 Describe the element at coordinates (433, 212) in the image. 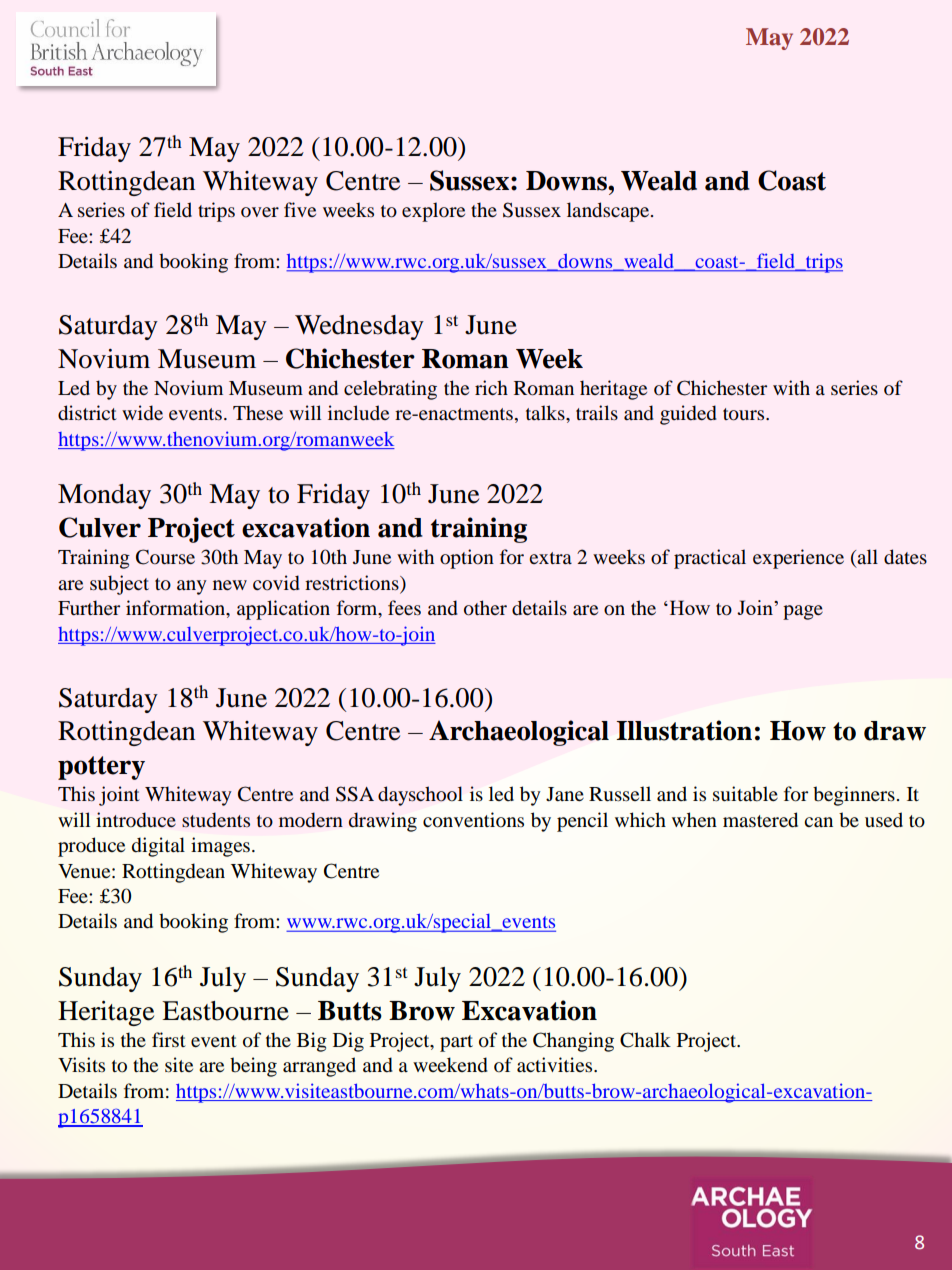

I see `explore` at that location.
